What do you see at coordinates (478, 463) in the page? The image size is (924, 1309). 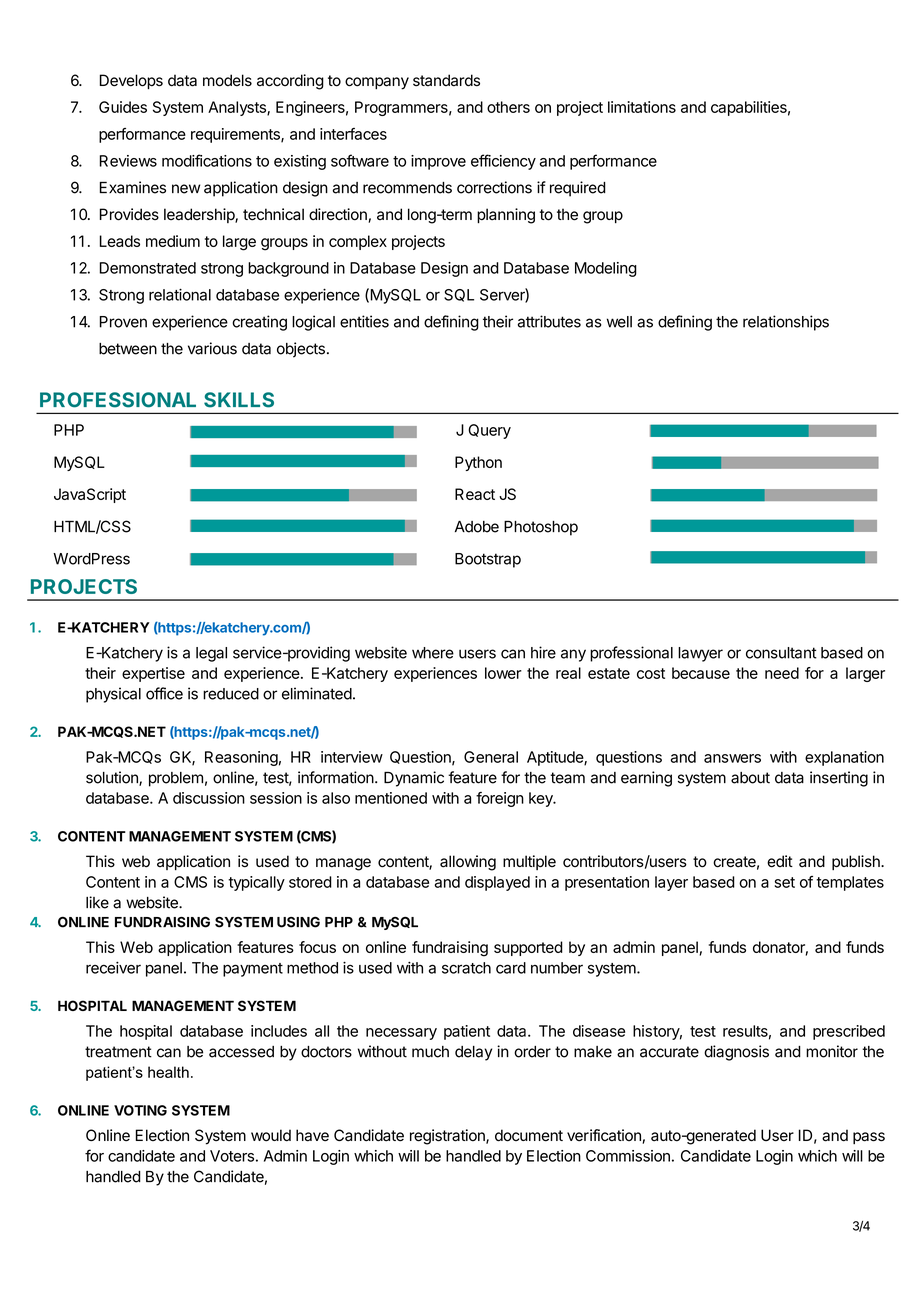 I see `Python` at bounding box center [478, 463].
